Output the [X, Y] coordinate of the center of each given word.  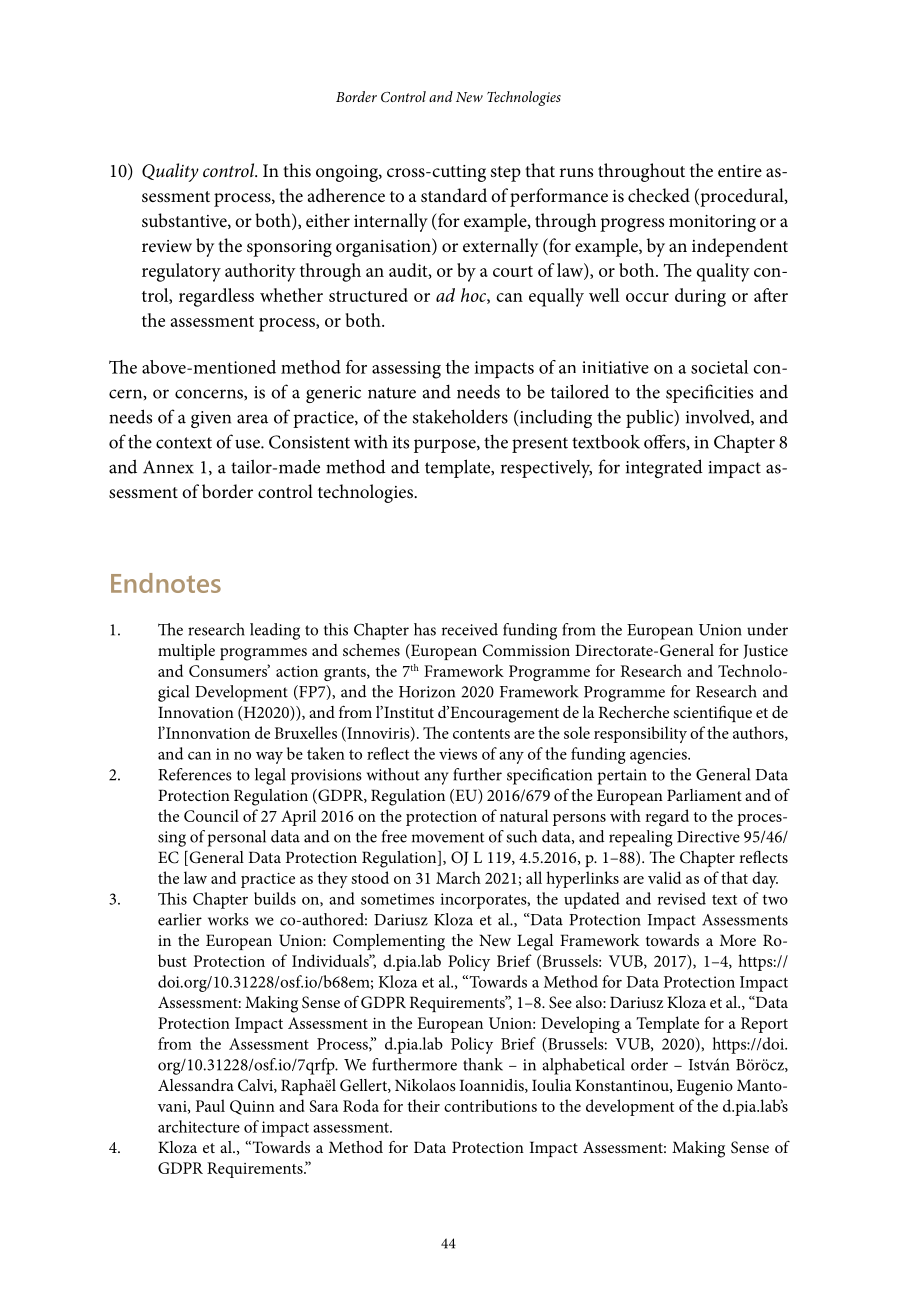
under [767, 629]
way [269, 758]
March [458, 877]
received [470, 629]
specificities [709, 393]
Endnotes [166, 583]
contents [481, 734]
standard [454, 195]
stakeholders [460, 416]
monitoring [712, 223]
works [228, 919]
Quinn [252, 1107]
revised [681, 898]
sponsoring [289, 248]
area [252, 419]
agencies [659, 756]
